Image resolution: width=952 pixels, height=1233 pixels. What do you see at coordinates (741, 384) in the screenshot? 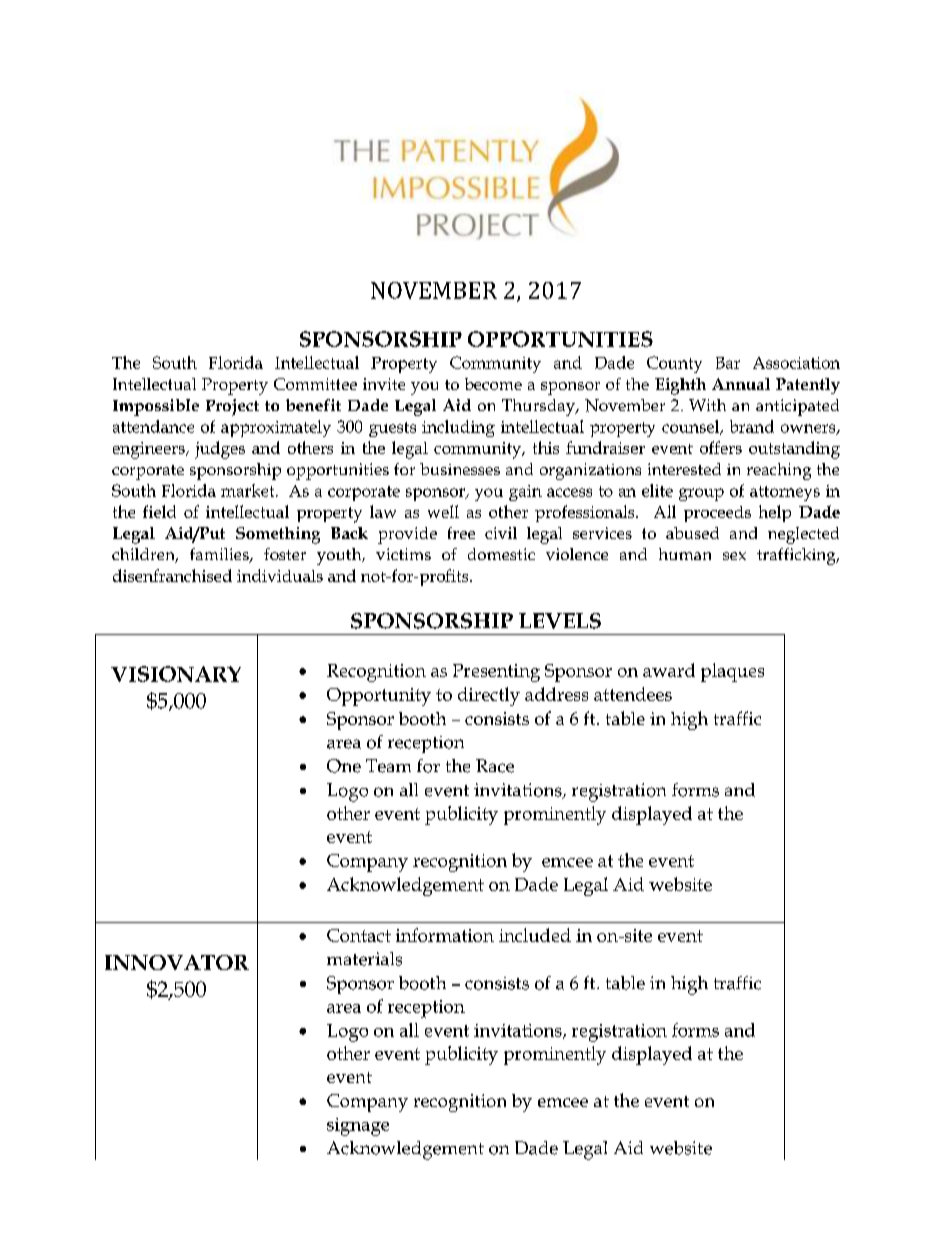
I see `Annual` at bounding box center [741, 384].
